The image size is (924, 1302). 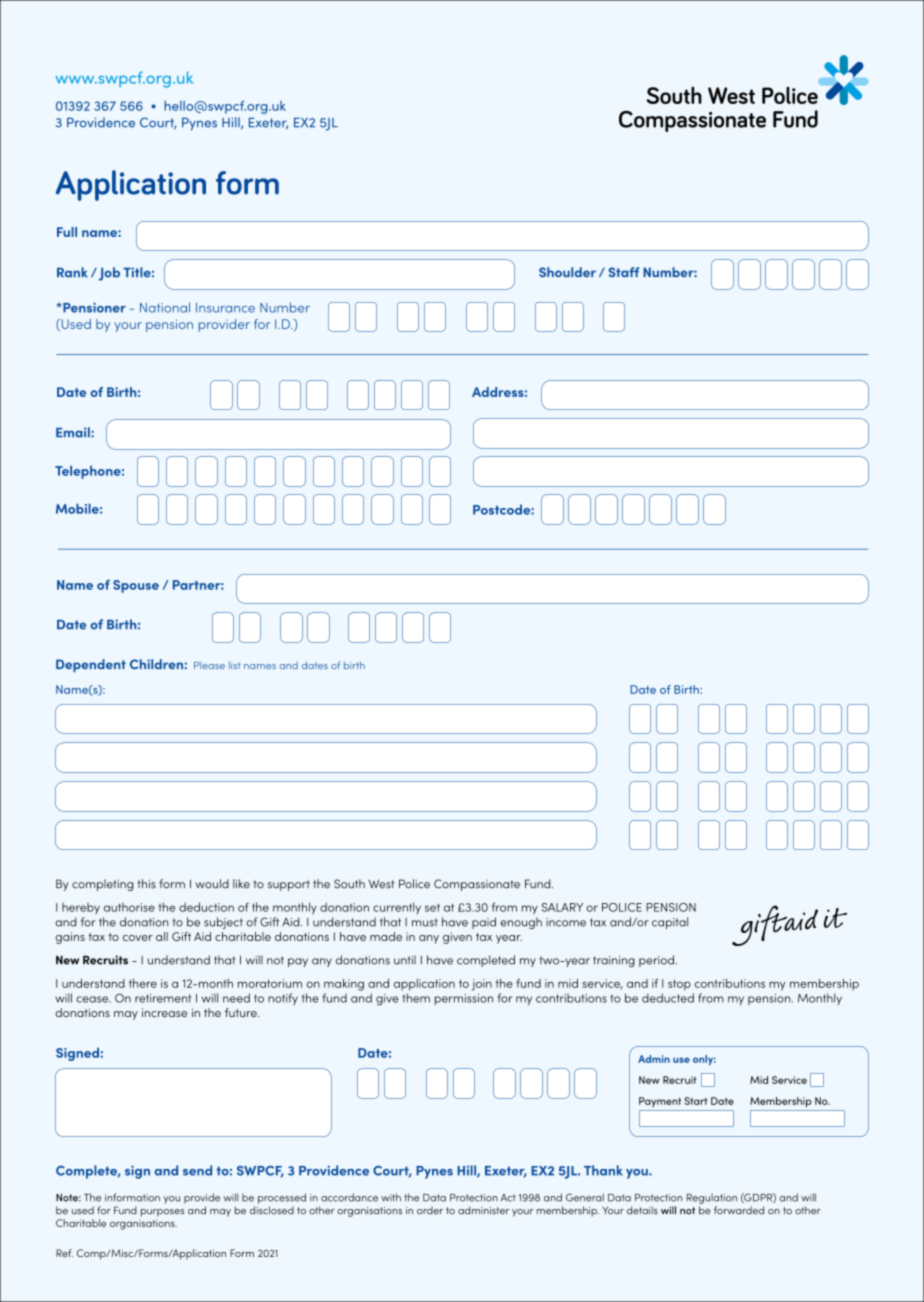 What do you see at coordinates (567, 272) in the screenshot?
I see `Shoulder` at bounding box center [567, 272].
